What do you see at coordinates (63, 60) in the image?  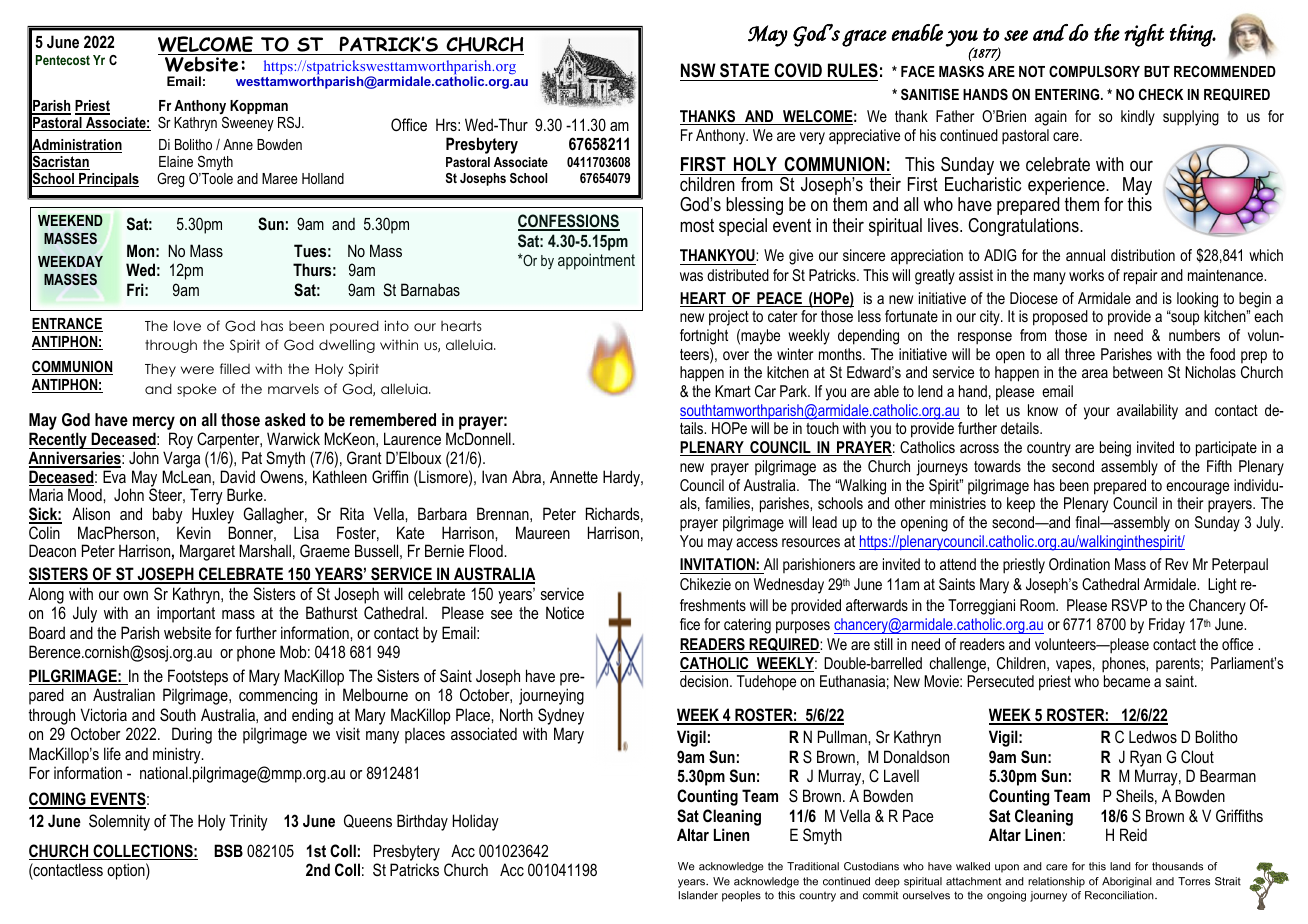 I see `Pentecost` at bounding box center [63, 60].
